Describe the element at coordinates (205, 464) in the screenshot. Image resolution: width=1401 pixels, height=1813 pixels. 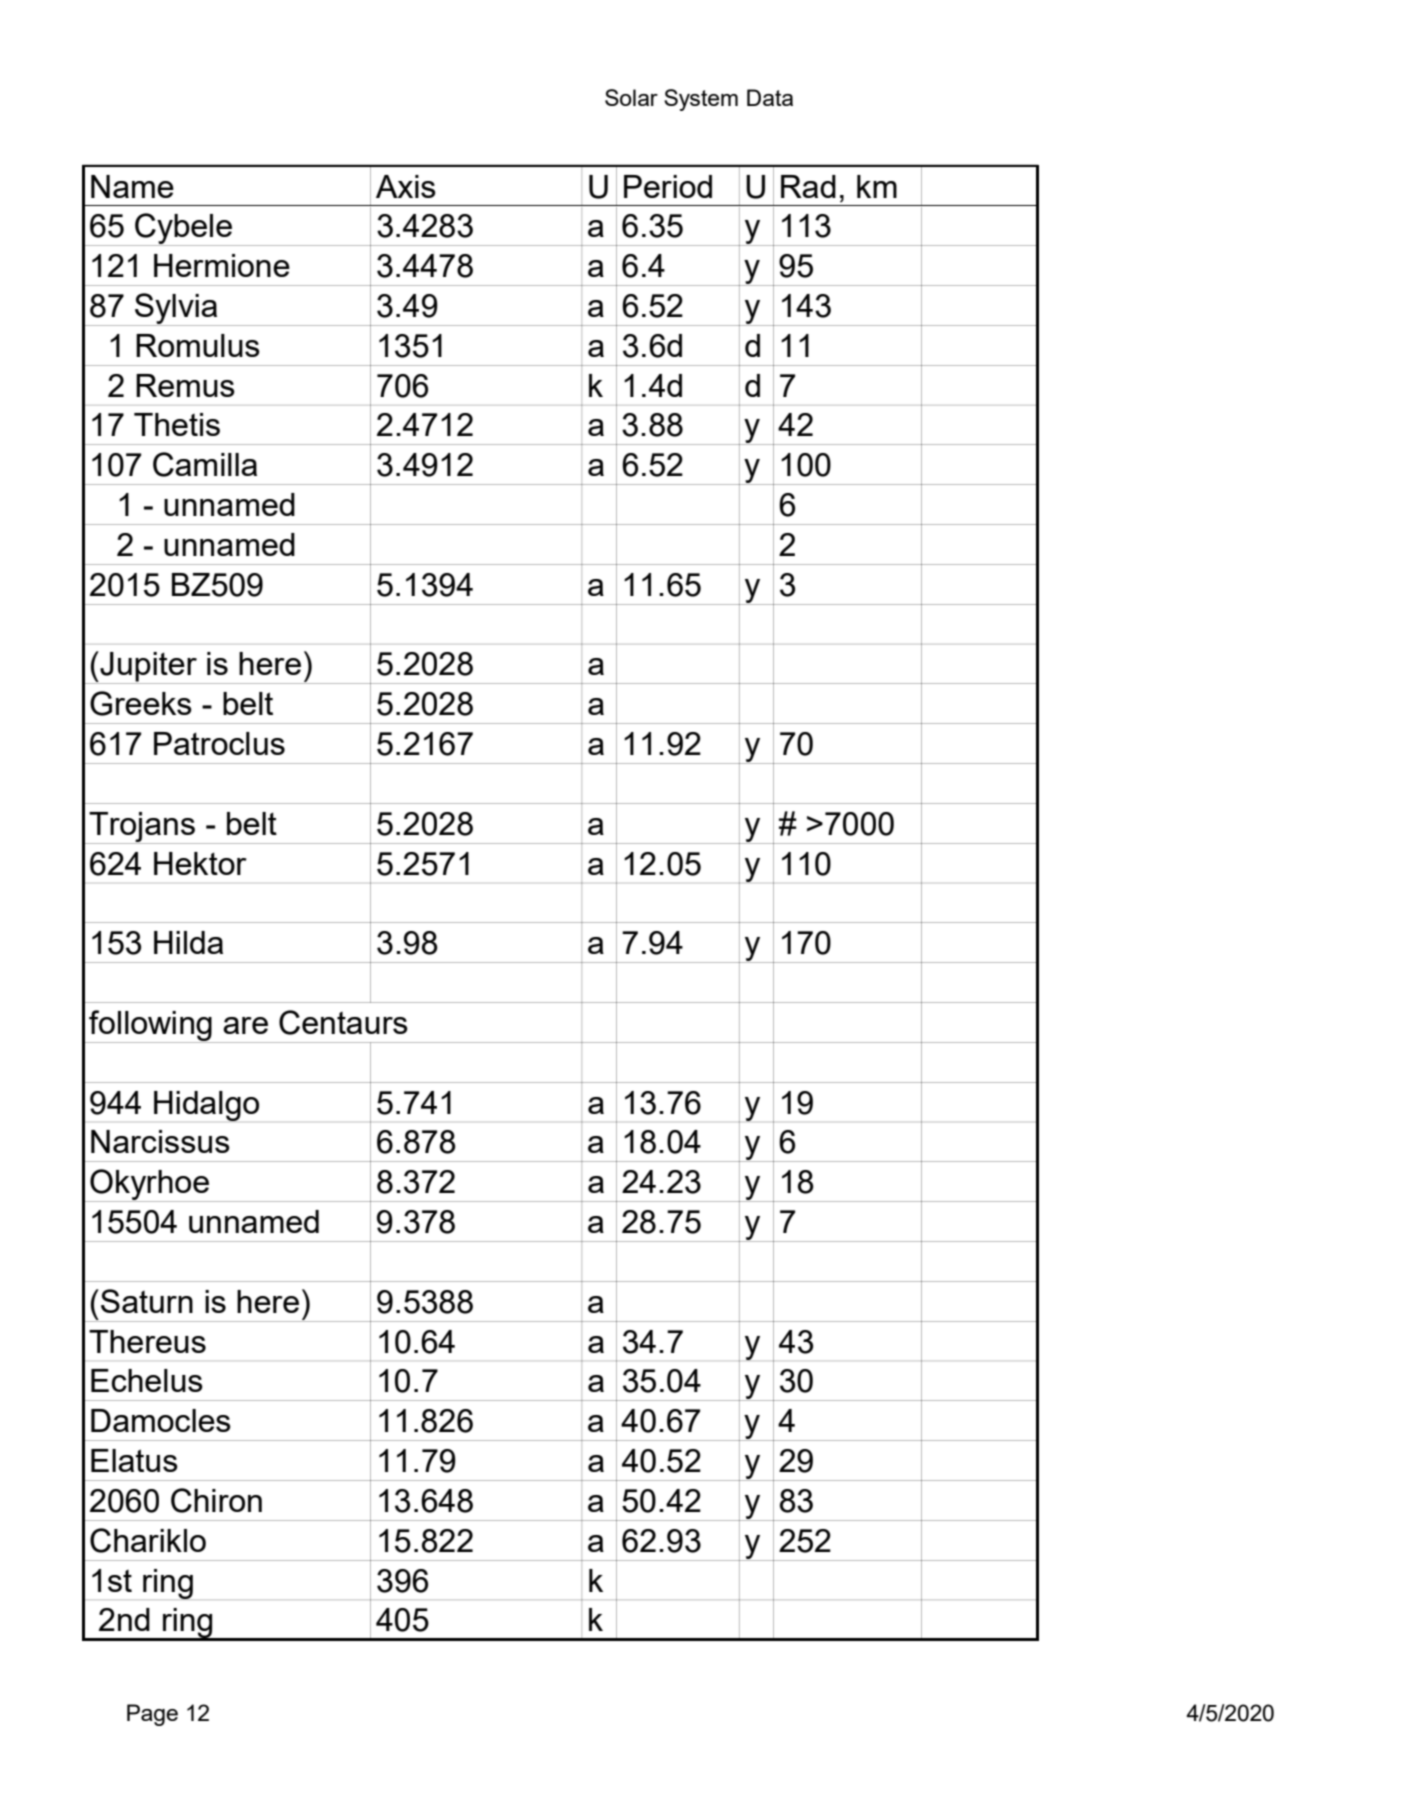
I see `Camilla` at that location.
